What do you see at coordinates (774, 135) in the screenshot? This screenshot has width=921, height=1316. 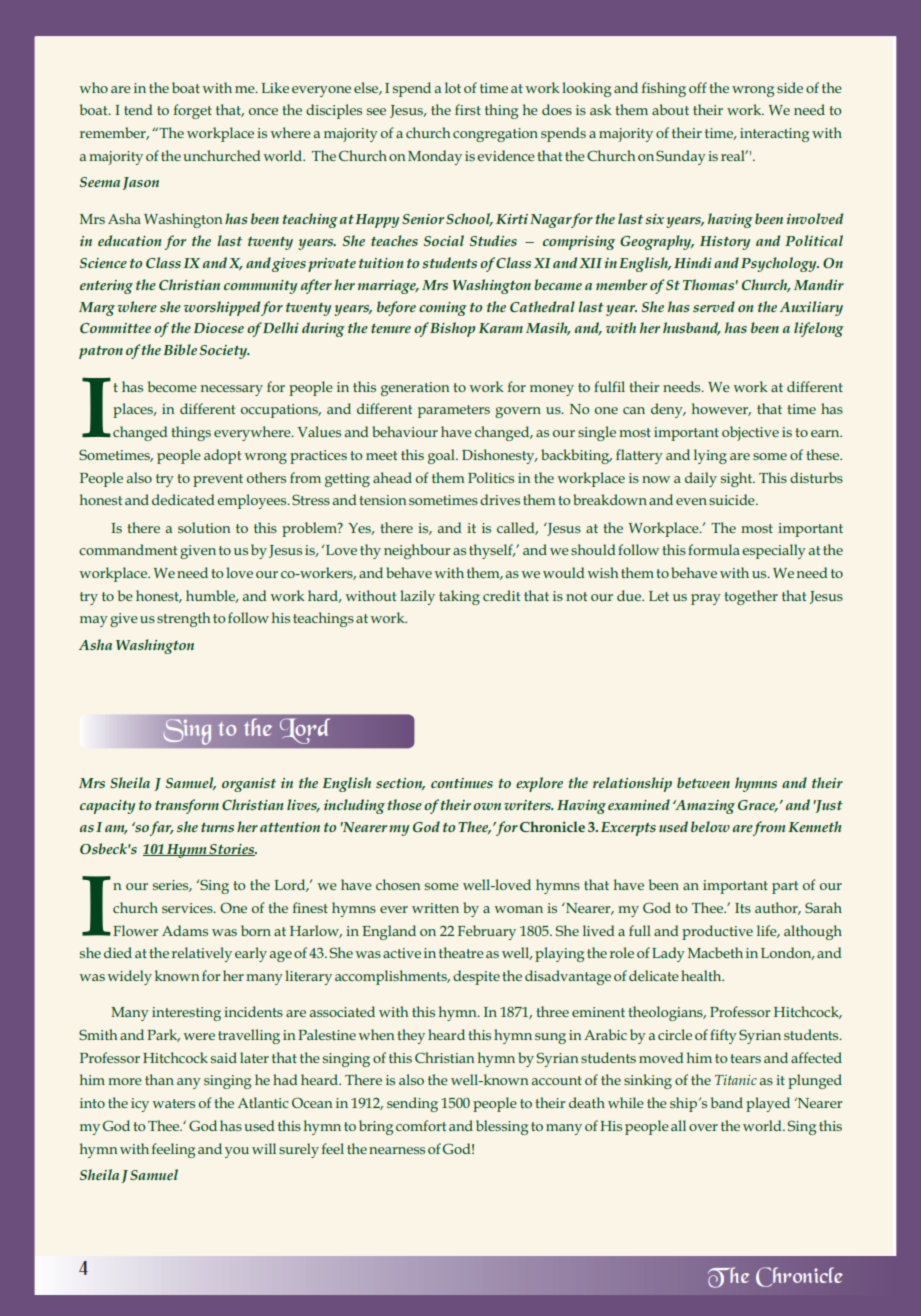 I see `interacting` at bounding box center [774, 135].
